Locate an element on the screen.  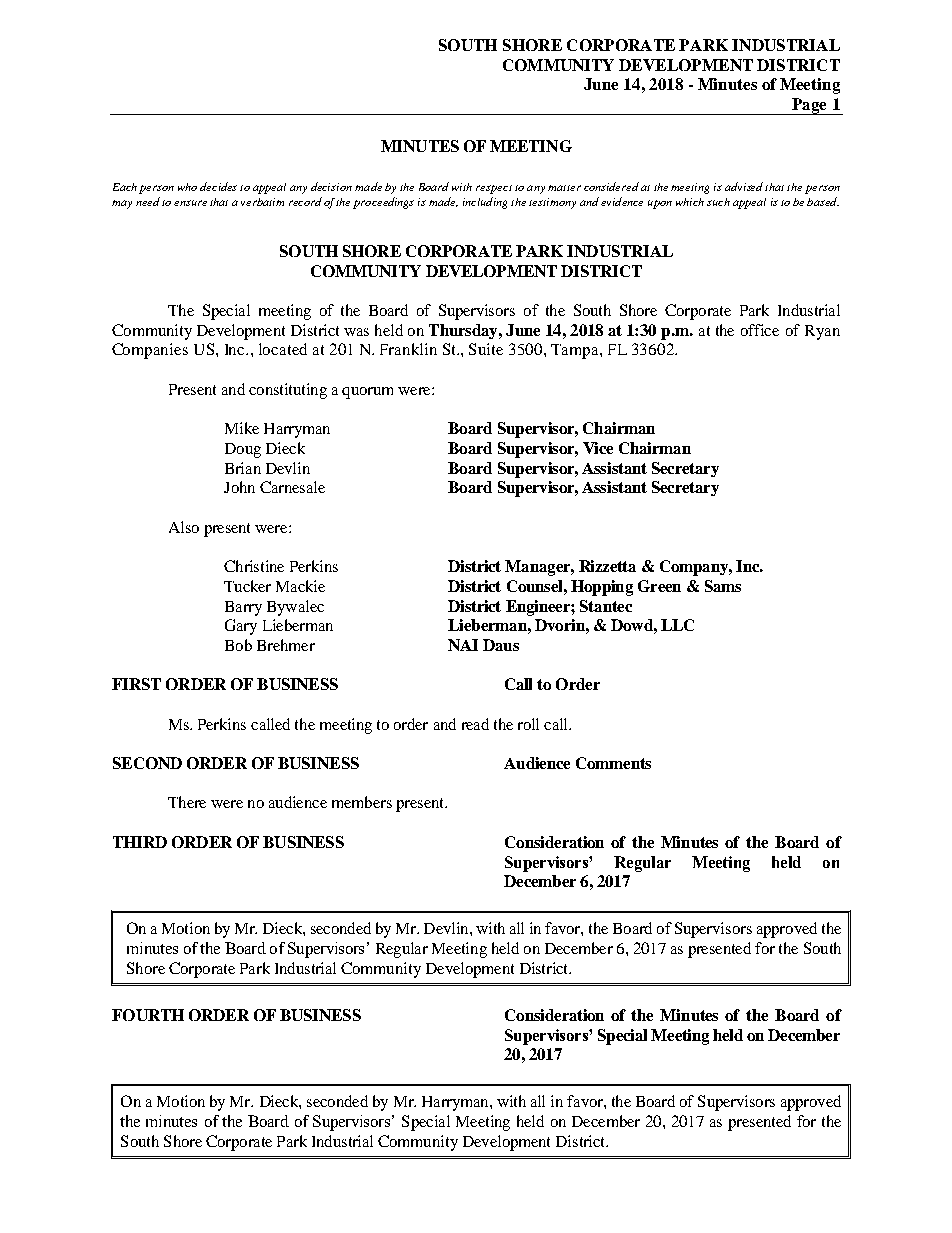
FOURTH is located at coordinates (148, 1015).
